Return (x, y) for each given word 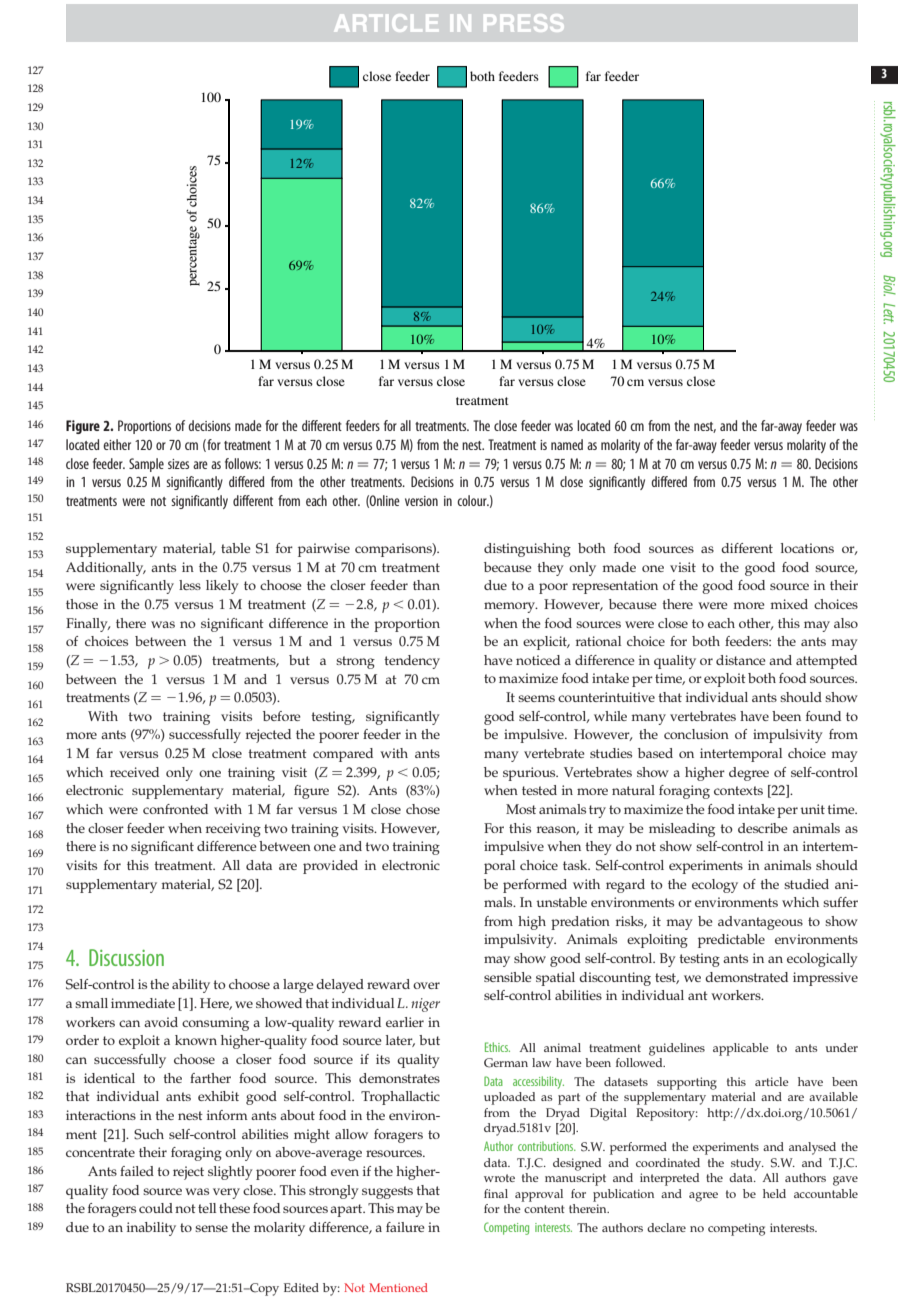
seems (536, 698)
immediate (143, 1003)
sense (211, 1228)
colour (473, 500)
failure (405, 1227)
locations (807, 548)
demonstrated (746, 977)
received (134, 772)
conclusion (696, 734)
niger (425, 1005)
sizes (178, 464)
